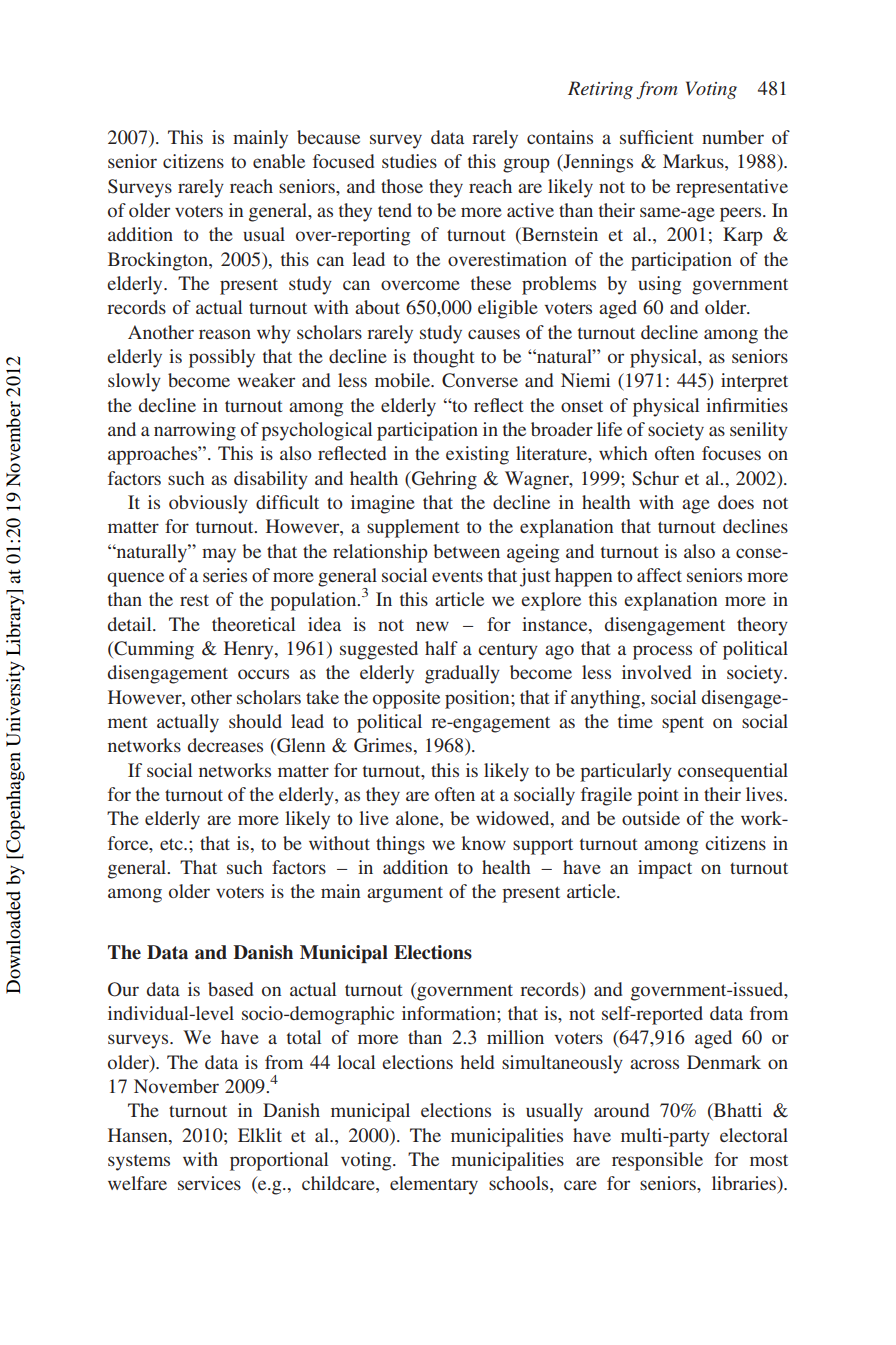 This screenshot has width=896, height=1345. What do you see at coordinates (477, 1062) in the screenshot?
I see `held` at bounding box center [477, 1062].
